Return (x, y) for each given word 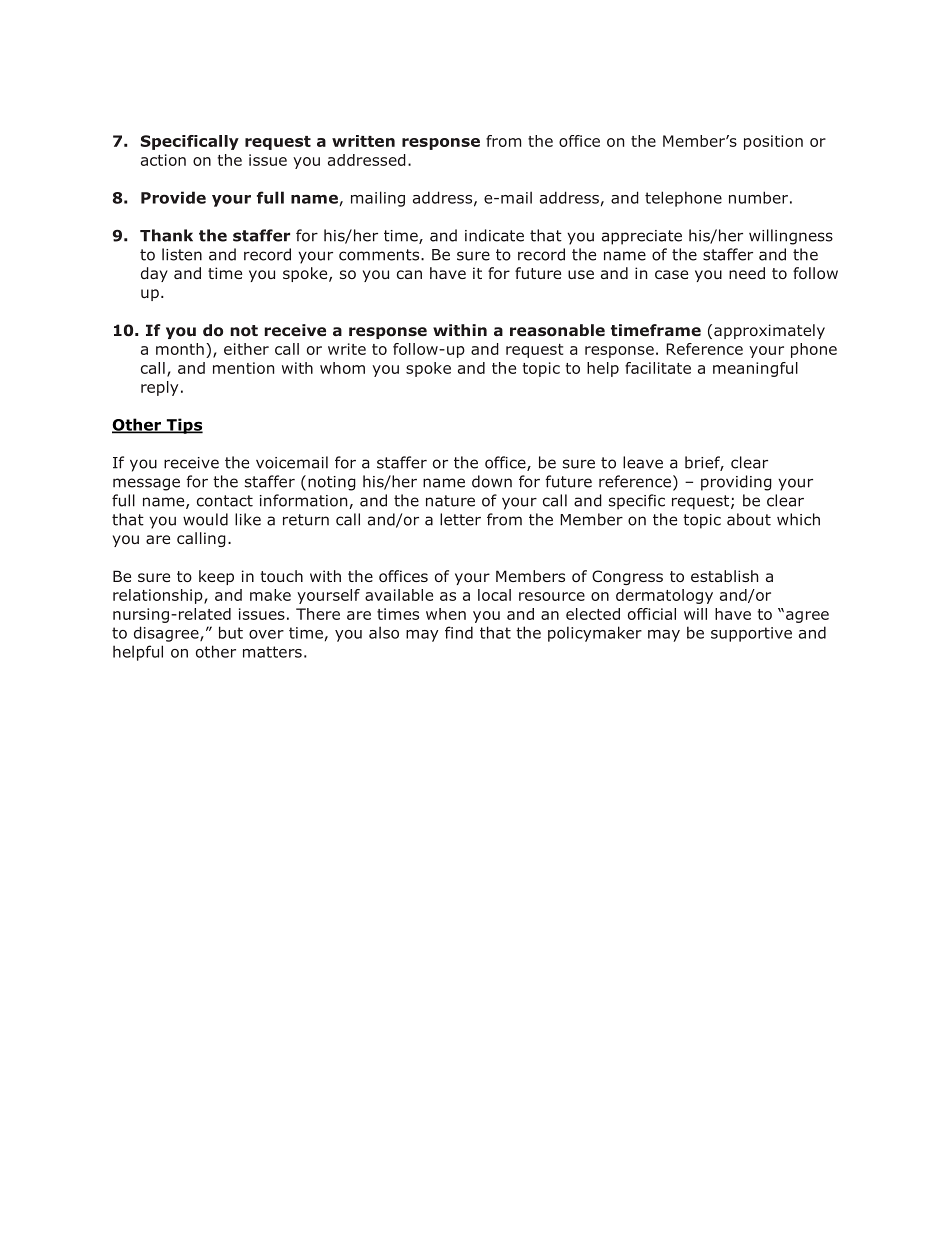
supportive (751, 634)
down (492, 481)
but (231, 632)
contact (225, 501)
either (246, 349)
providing (736, 483)
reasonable (557, 330)
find (459, 632)
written (363, 141)
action (163, 160)
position (773, 142)
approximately (769, 331)
